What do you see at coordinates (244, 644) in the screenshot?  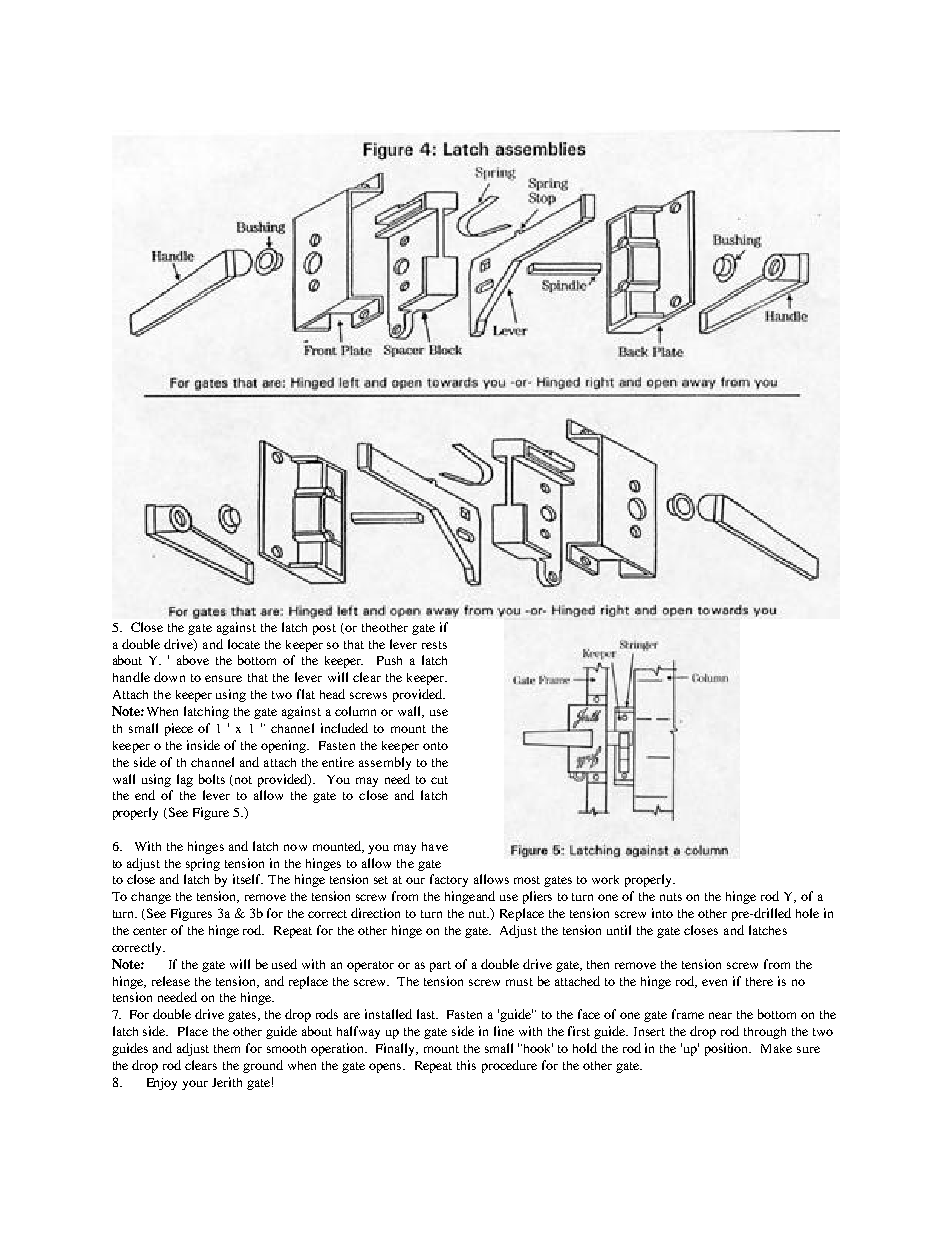 I see `locate` at bounding box center [244, 644].
